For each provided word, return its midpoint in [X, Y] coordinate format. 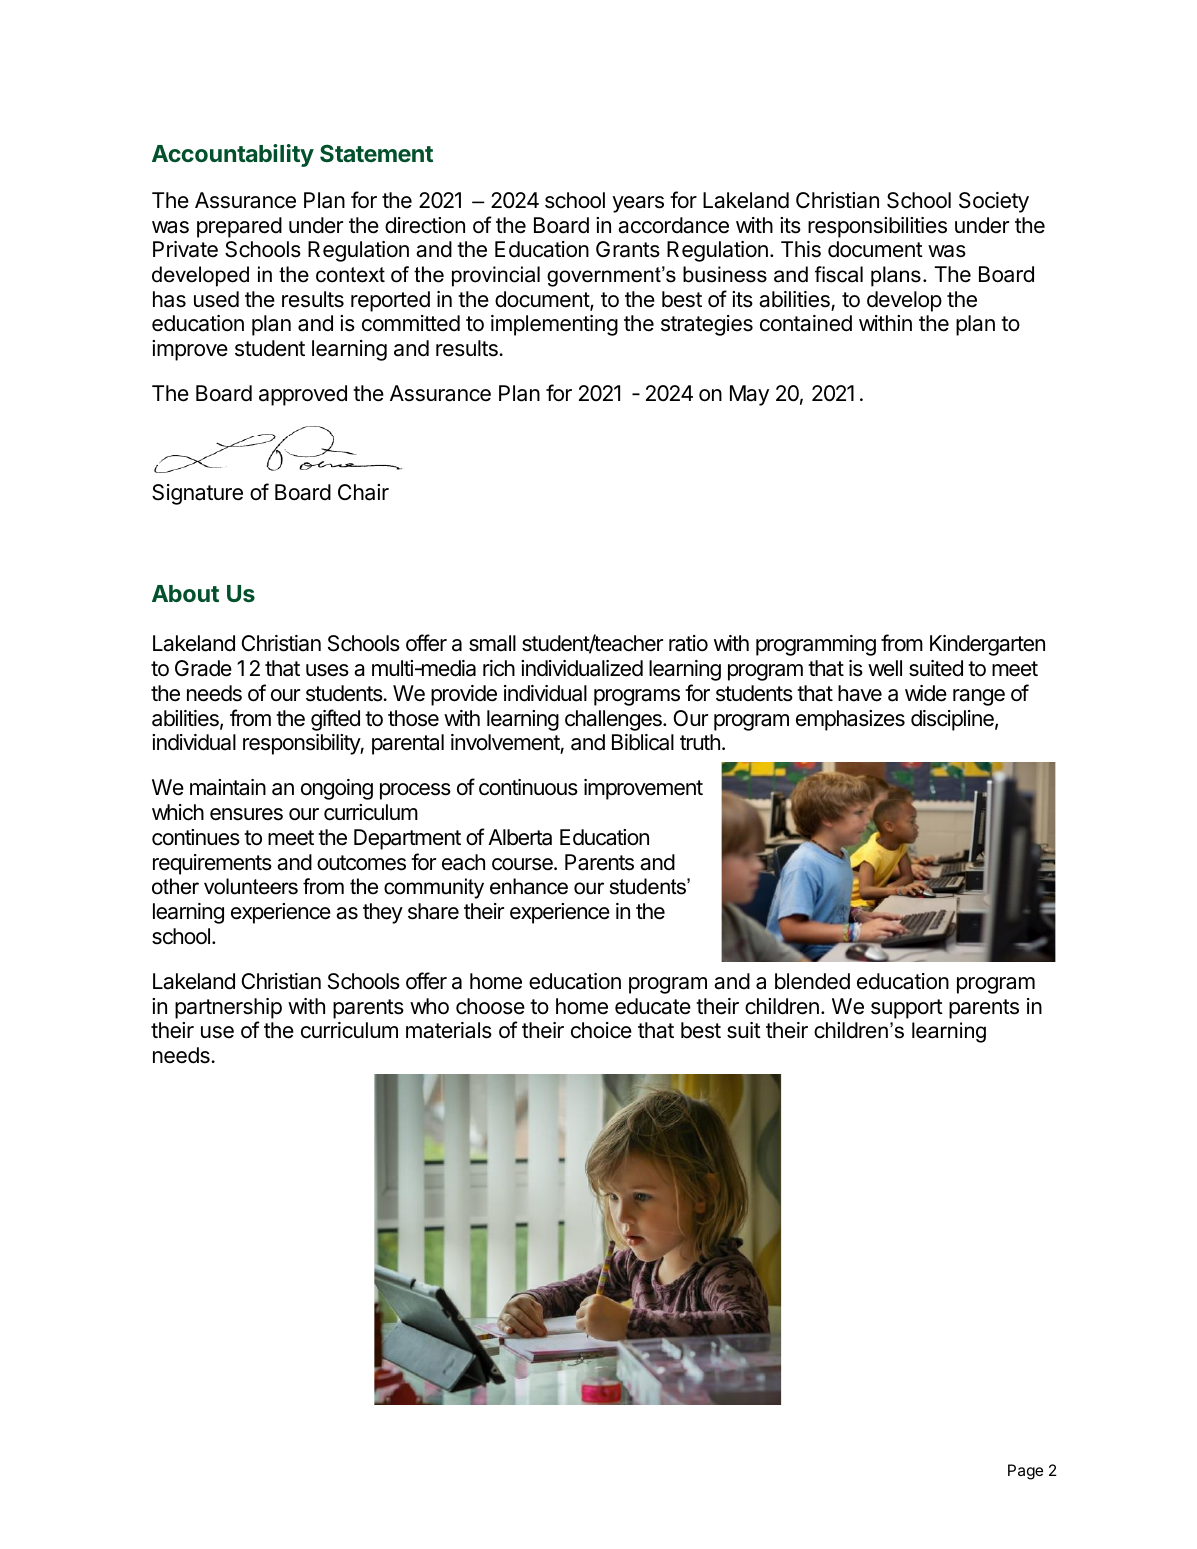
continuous [528, 787]
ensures [246, 814]
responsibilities [877, 227]
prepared [239, 227]
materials [449, 1030]
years [638, 204]
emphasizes [850, 720]
